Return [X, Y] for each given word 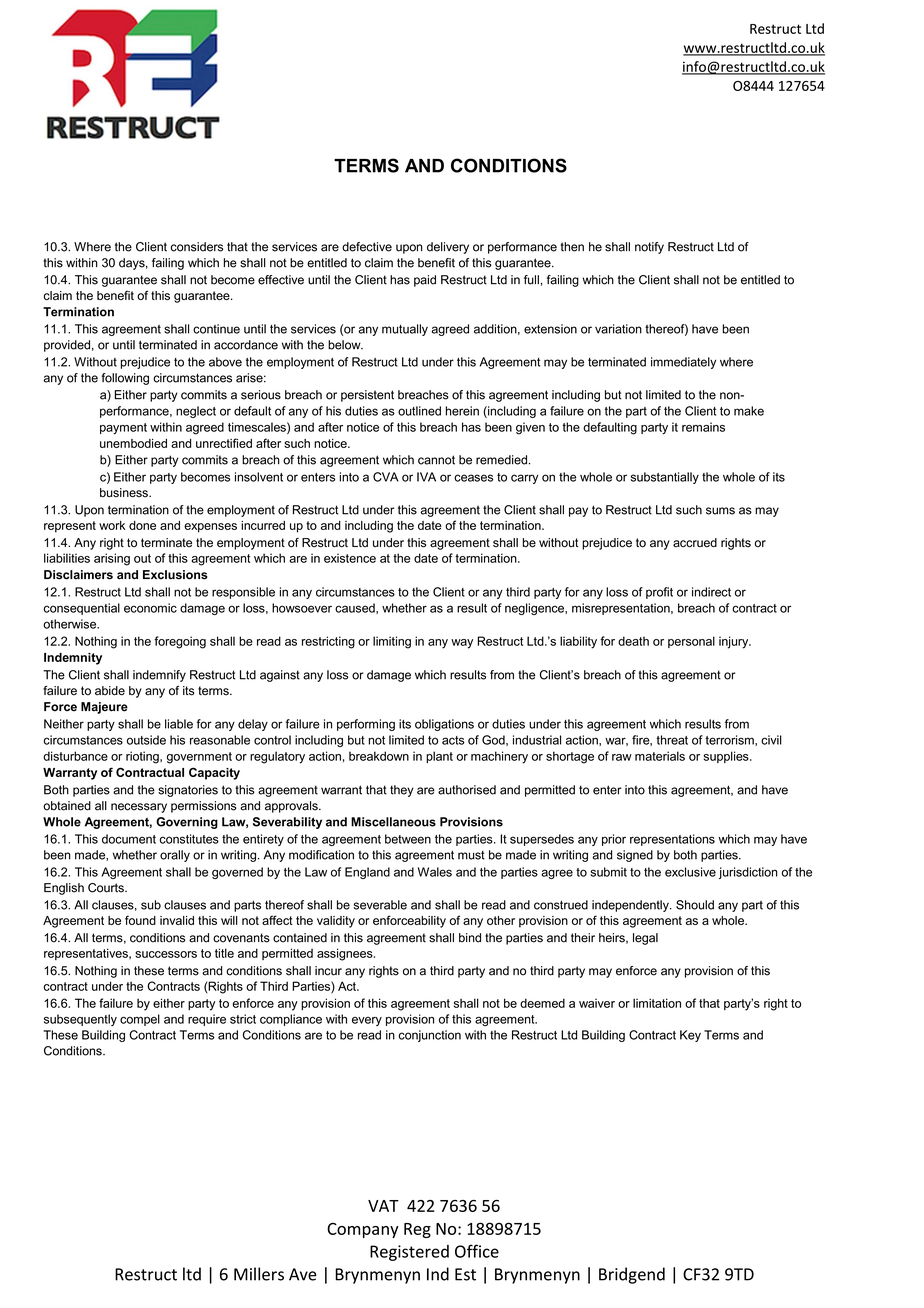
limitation [657, 1003]
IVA [426, 477]
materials [660, 756]
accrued [695, 543]
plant [439, 757]
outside [146, 740]
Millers [259, 1274]
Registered [409, 1253]
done [142, 525]
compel [140, 1020]
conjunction [430, 1036]
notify [649, 248]
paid [425, 281]
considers [197, 247]
